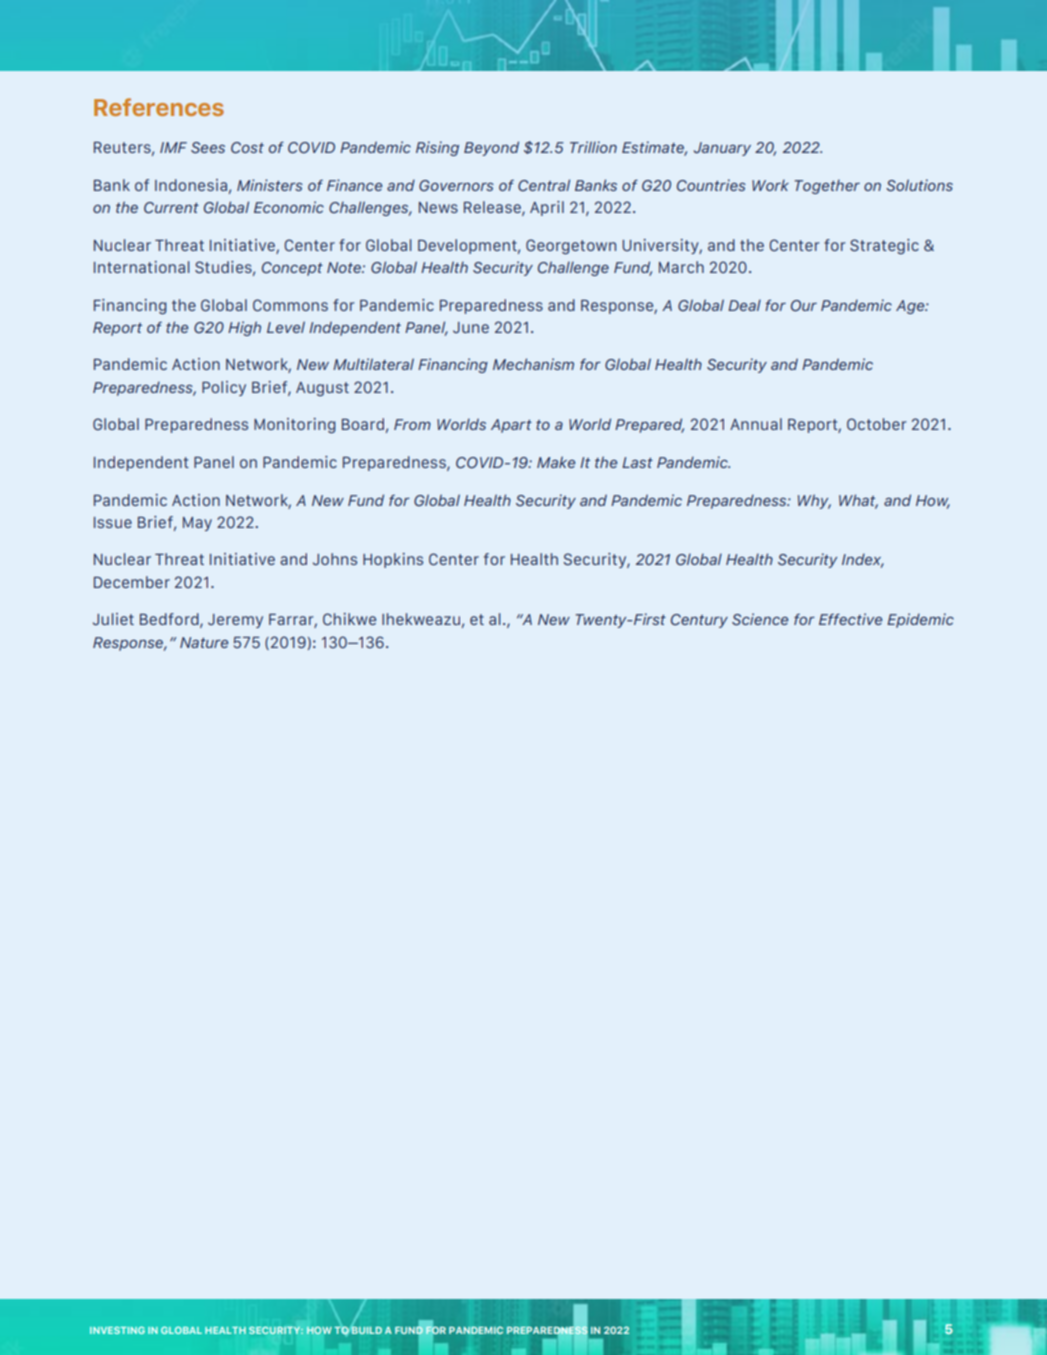  Describe the element at coordinates (208, 147) in the document. I see `Sees` at that location.
